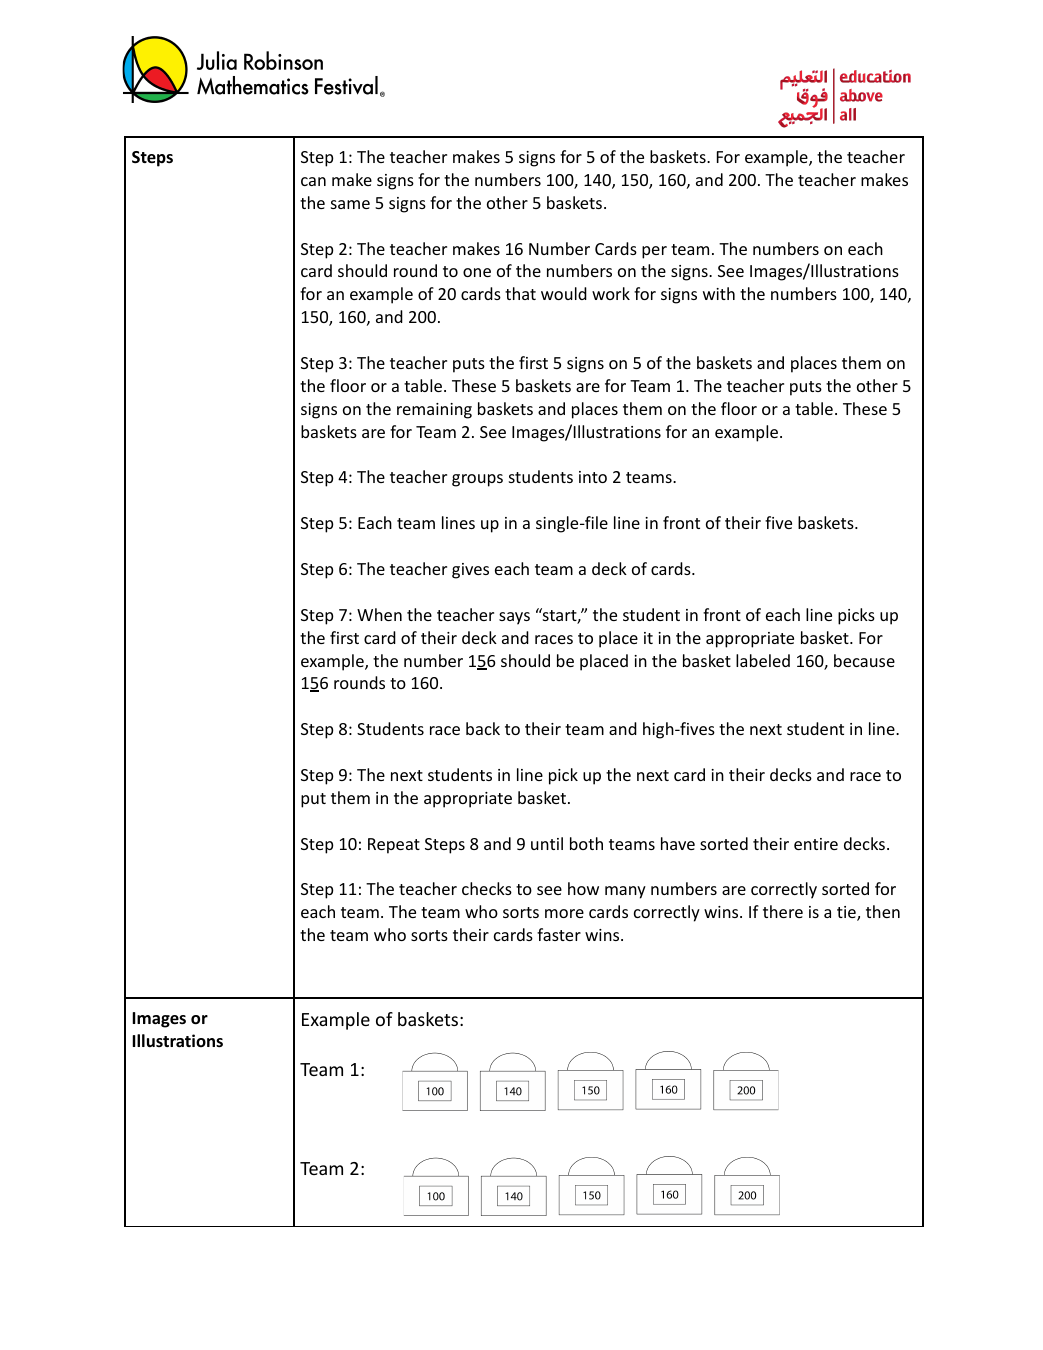 Image resolution: width=1043 pixels, height=1350 pixels. Describe the element at coordinates (394, 846) in the document. I see `Repeat` at that location.
